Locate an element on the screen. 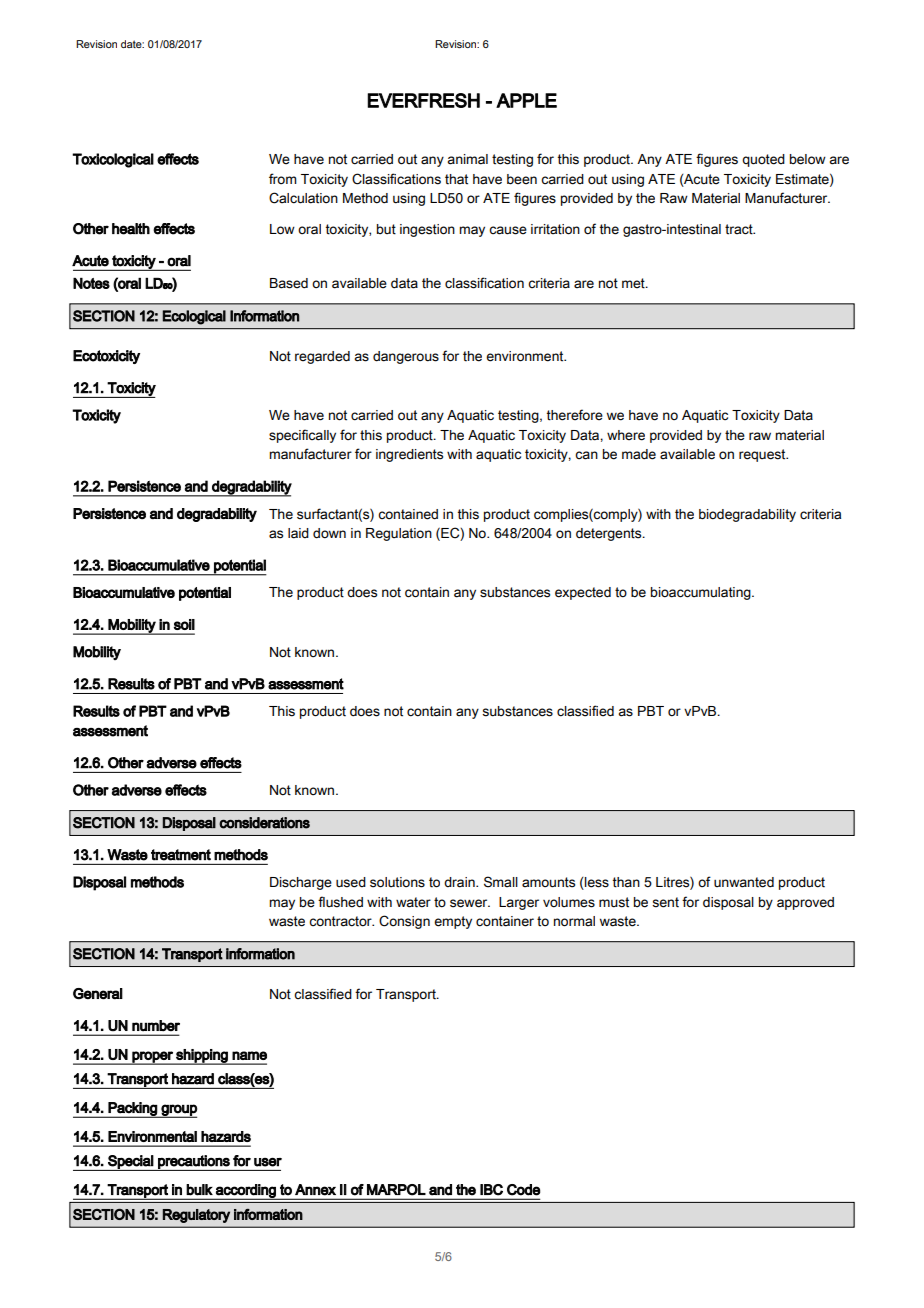  Toxicological is located at coordinates (113, 160).
